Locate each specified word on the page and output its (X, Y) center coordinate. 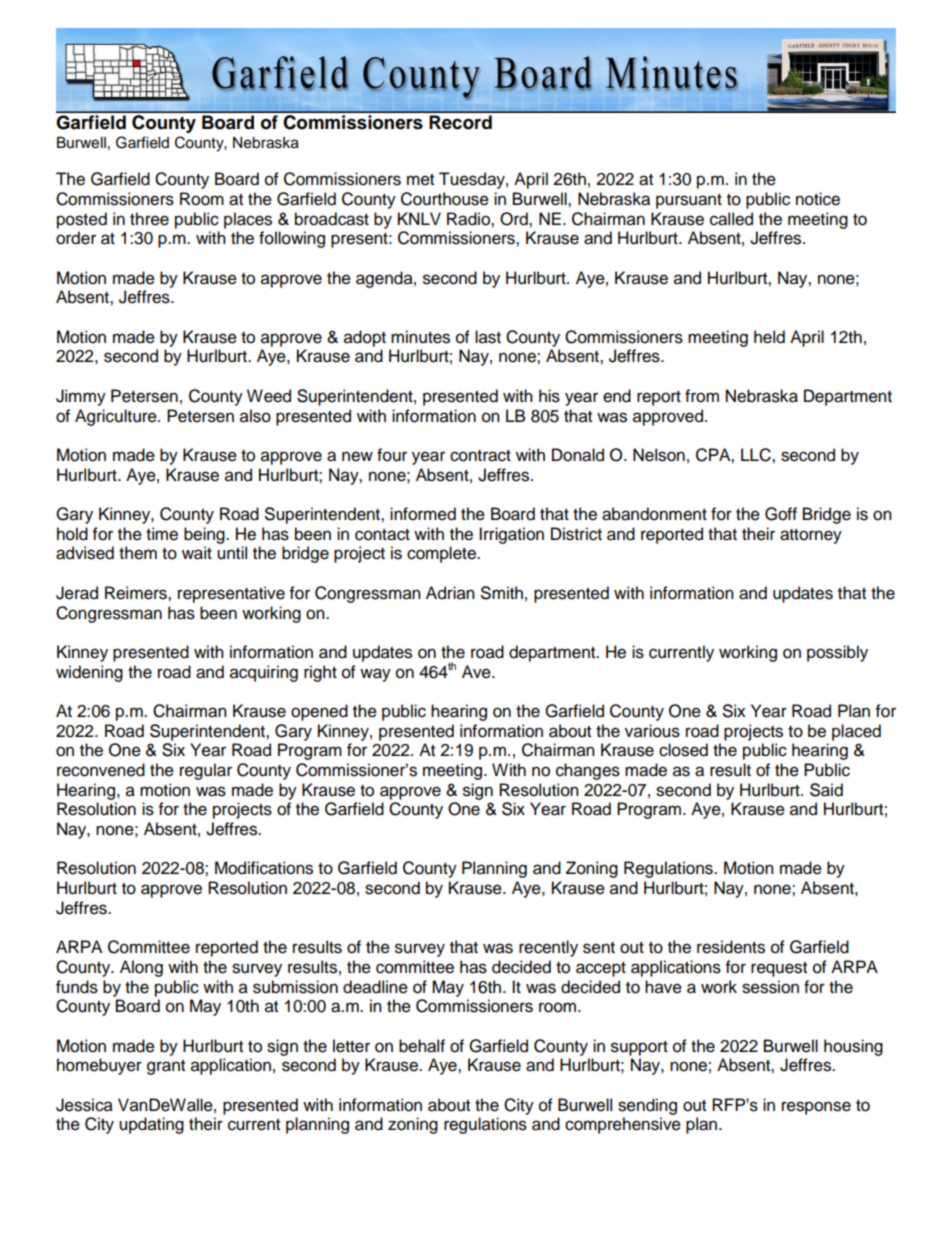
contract (480, 456)
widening (89, 673)
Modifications (264, 868)
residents (731, 947)
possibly (837, 653)
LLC (757, 455)
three (149, 219)
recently (548, 948)
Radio (469, 219)
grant (166, 1067)
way (375, 675)
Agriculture (117, 417)
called (731, 219)
